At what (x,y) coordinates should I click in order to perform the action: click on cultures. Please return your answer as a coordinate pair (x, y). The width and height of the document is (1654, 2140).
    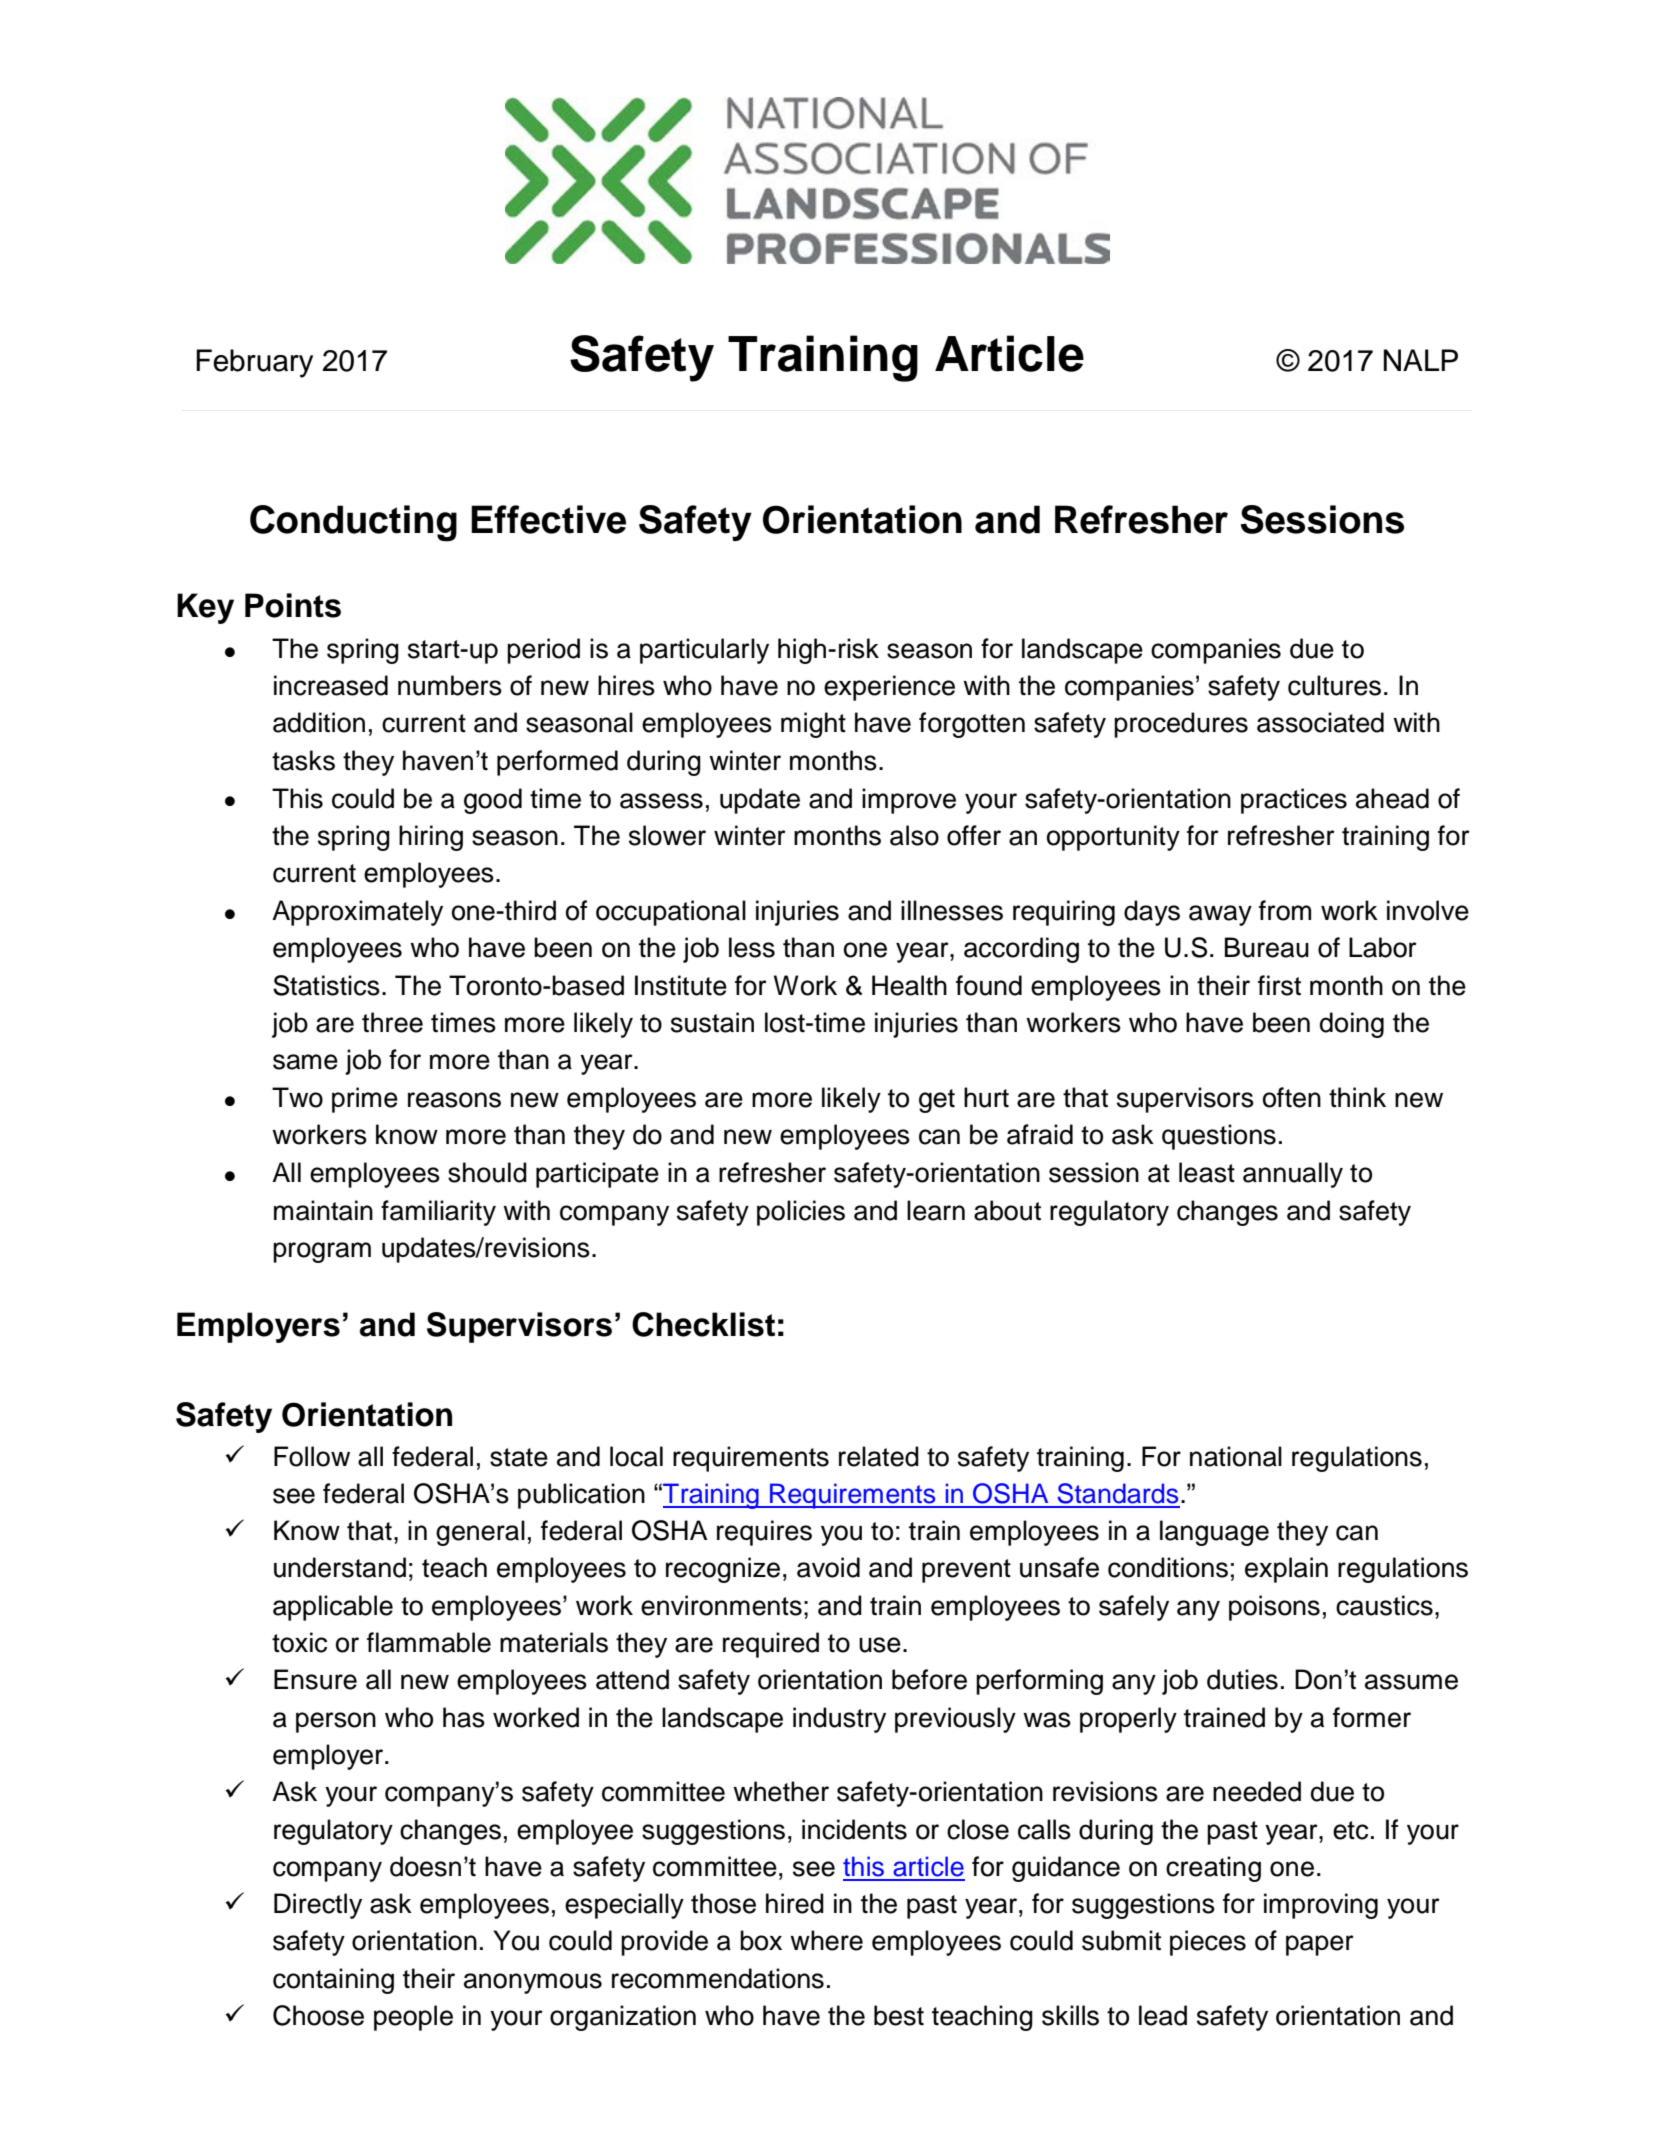
    Looking at the image, I should click on (1334, 685).
